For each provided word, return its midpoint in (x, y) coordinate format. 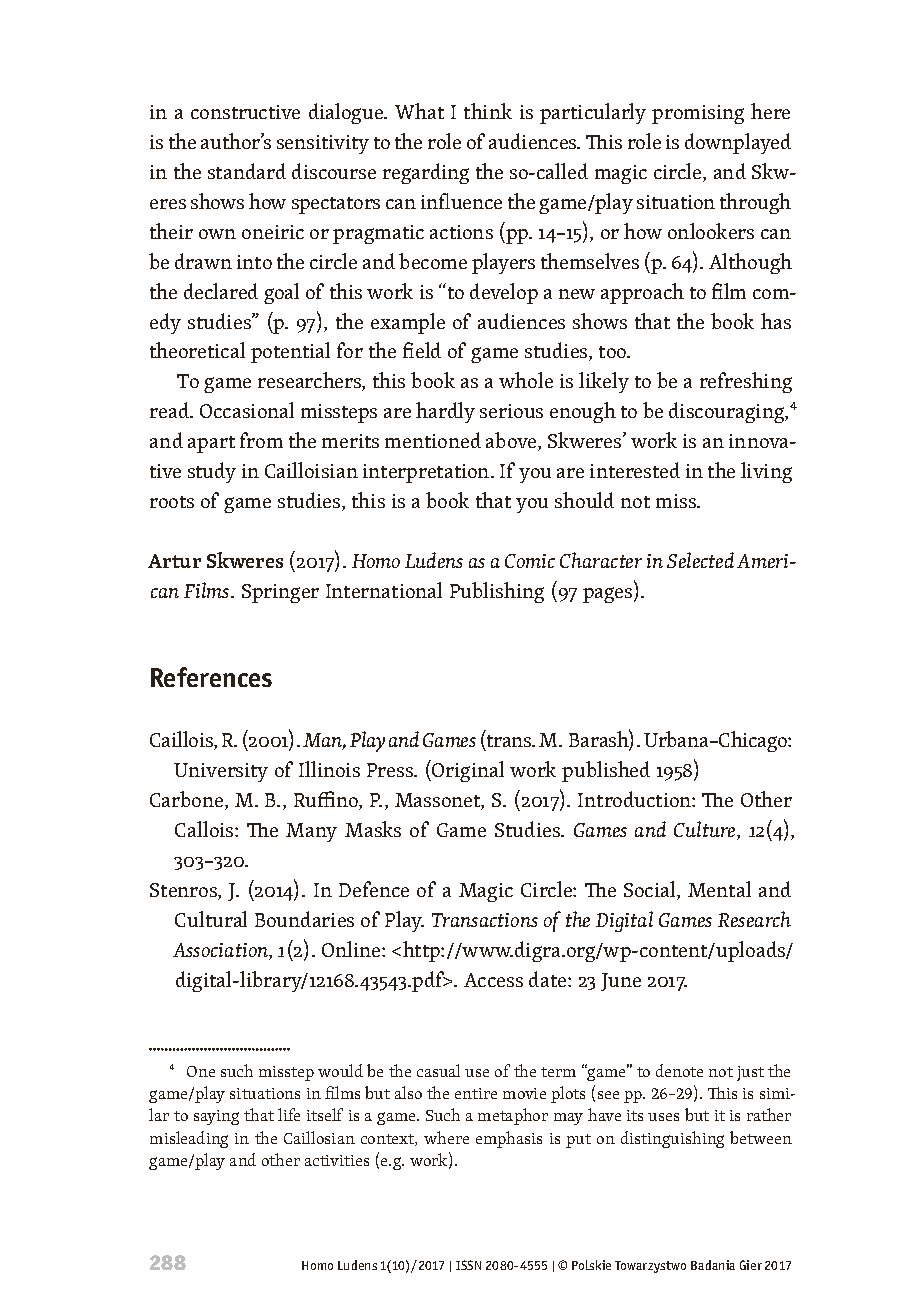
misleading (189, 1139)
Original (467, 771)
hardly (445, 412)
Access (493, 980)
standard (247, 171)
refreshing (746, 382)
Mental (719, 889)
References (211, 677)
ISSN (468, 1265)
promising (698, 114)
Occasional (247, 410)
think (488, 111)
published (606, 771)
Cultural (211, 919)
